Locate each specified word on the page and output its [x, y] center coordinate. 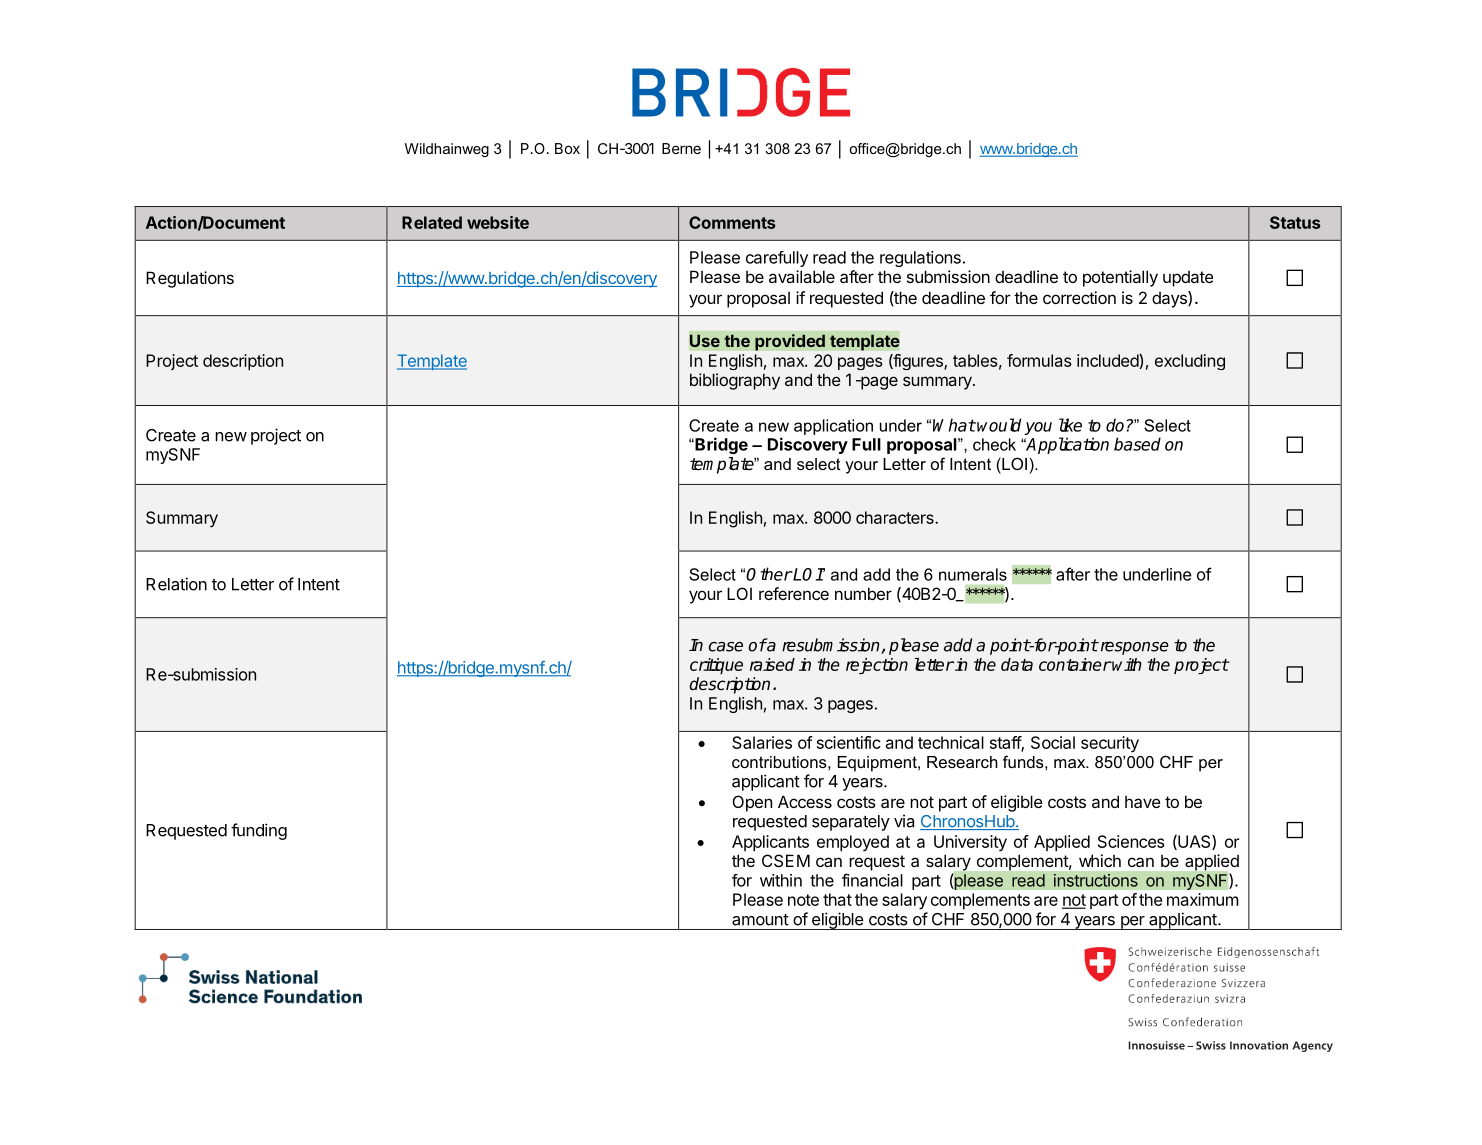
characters [896, 517]
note [803, 900]
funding [259, 831]
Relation [176, 584]
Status [1295, 222]
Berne [681, 148]
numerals [973, 574]
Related [432, 222]
